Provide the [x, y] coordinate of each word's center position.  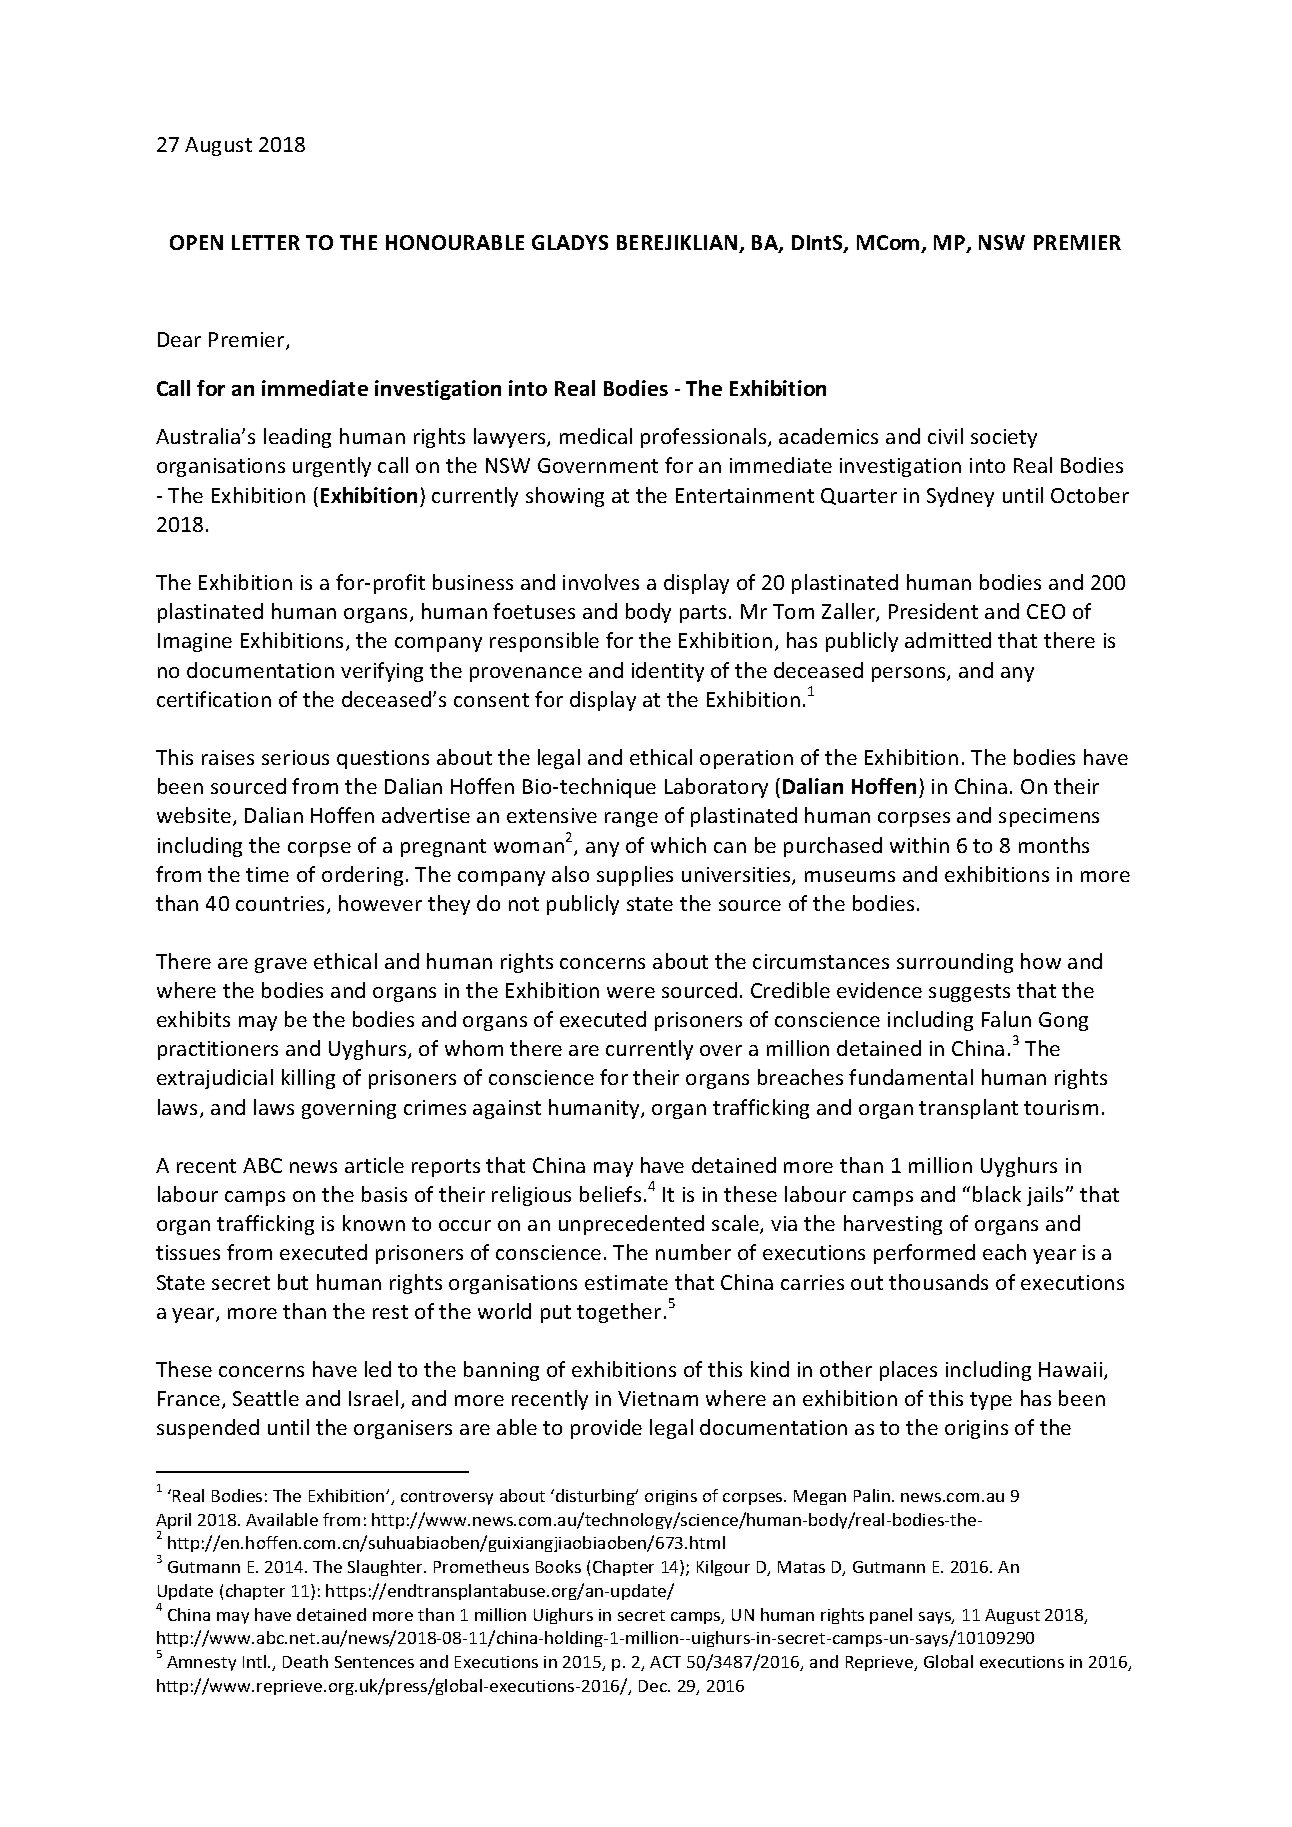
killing [308, 1079]
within [919, 845]
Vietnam [658, 1398]
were [631, 992]
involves [601, 582]
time [267, 874]
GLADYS [570, 242]
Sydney [960, 497]
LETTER [266, 242]
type [991, 1401]
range [631, 819]
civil [945, 436]
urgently [332, 467]
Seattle [266, 1398]
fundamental [911, 1077]
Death [305, 1661]
